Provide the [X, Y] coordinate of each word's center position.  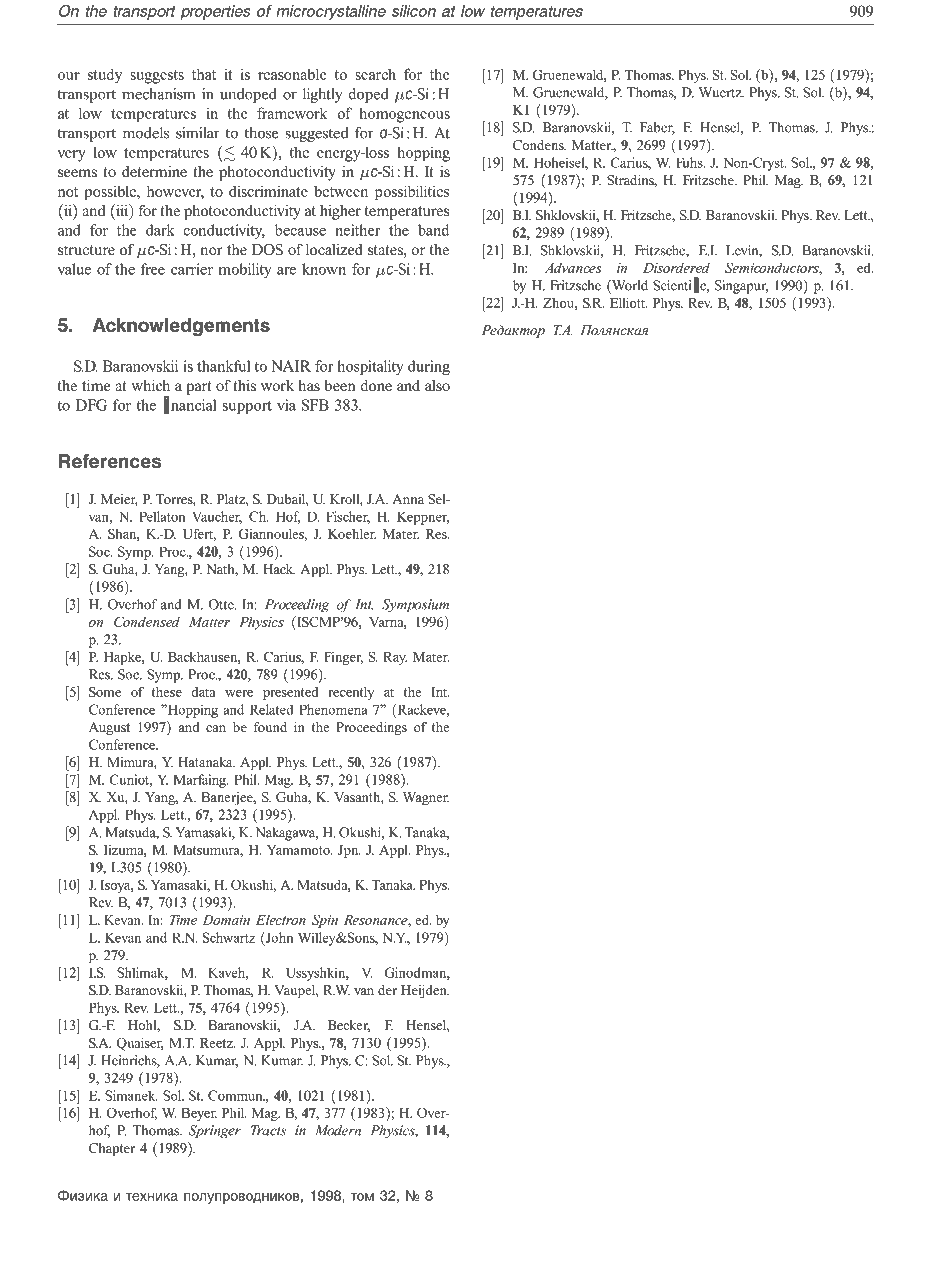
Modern [338, 1130]
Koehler [352, 534]
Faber [657, 128]
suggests [157, 77]
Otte [222, 604]
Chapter [112, 1149]
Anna [408, 499]
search [375, 74]
